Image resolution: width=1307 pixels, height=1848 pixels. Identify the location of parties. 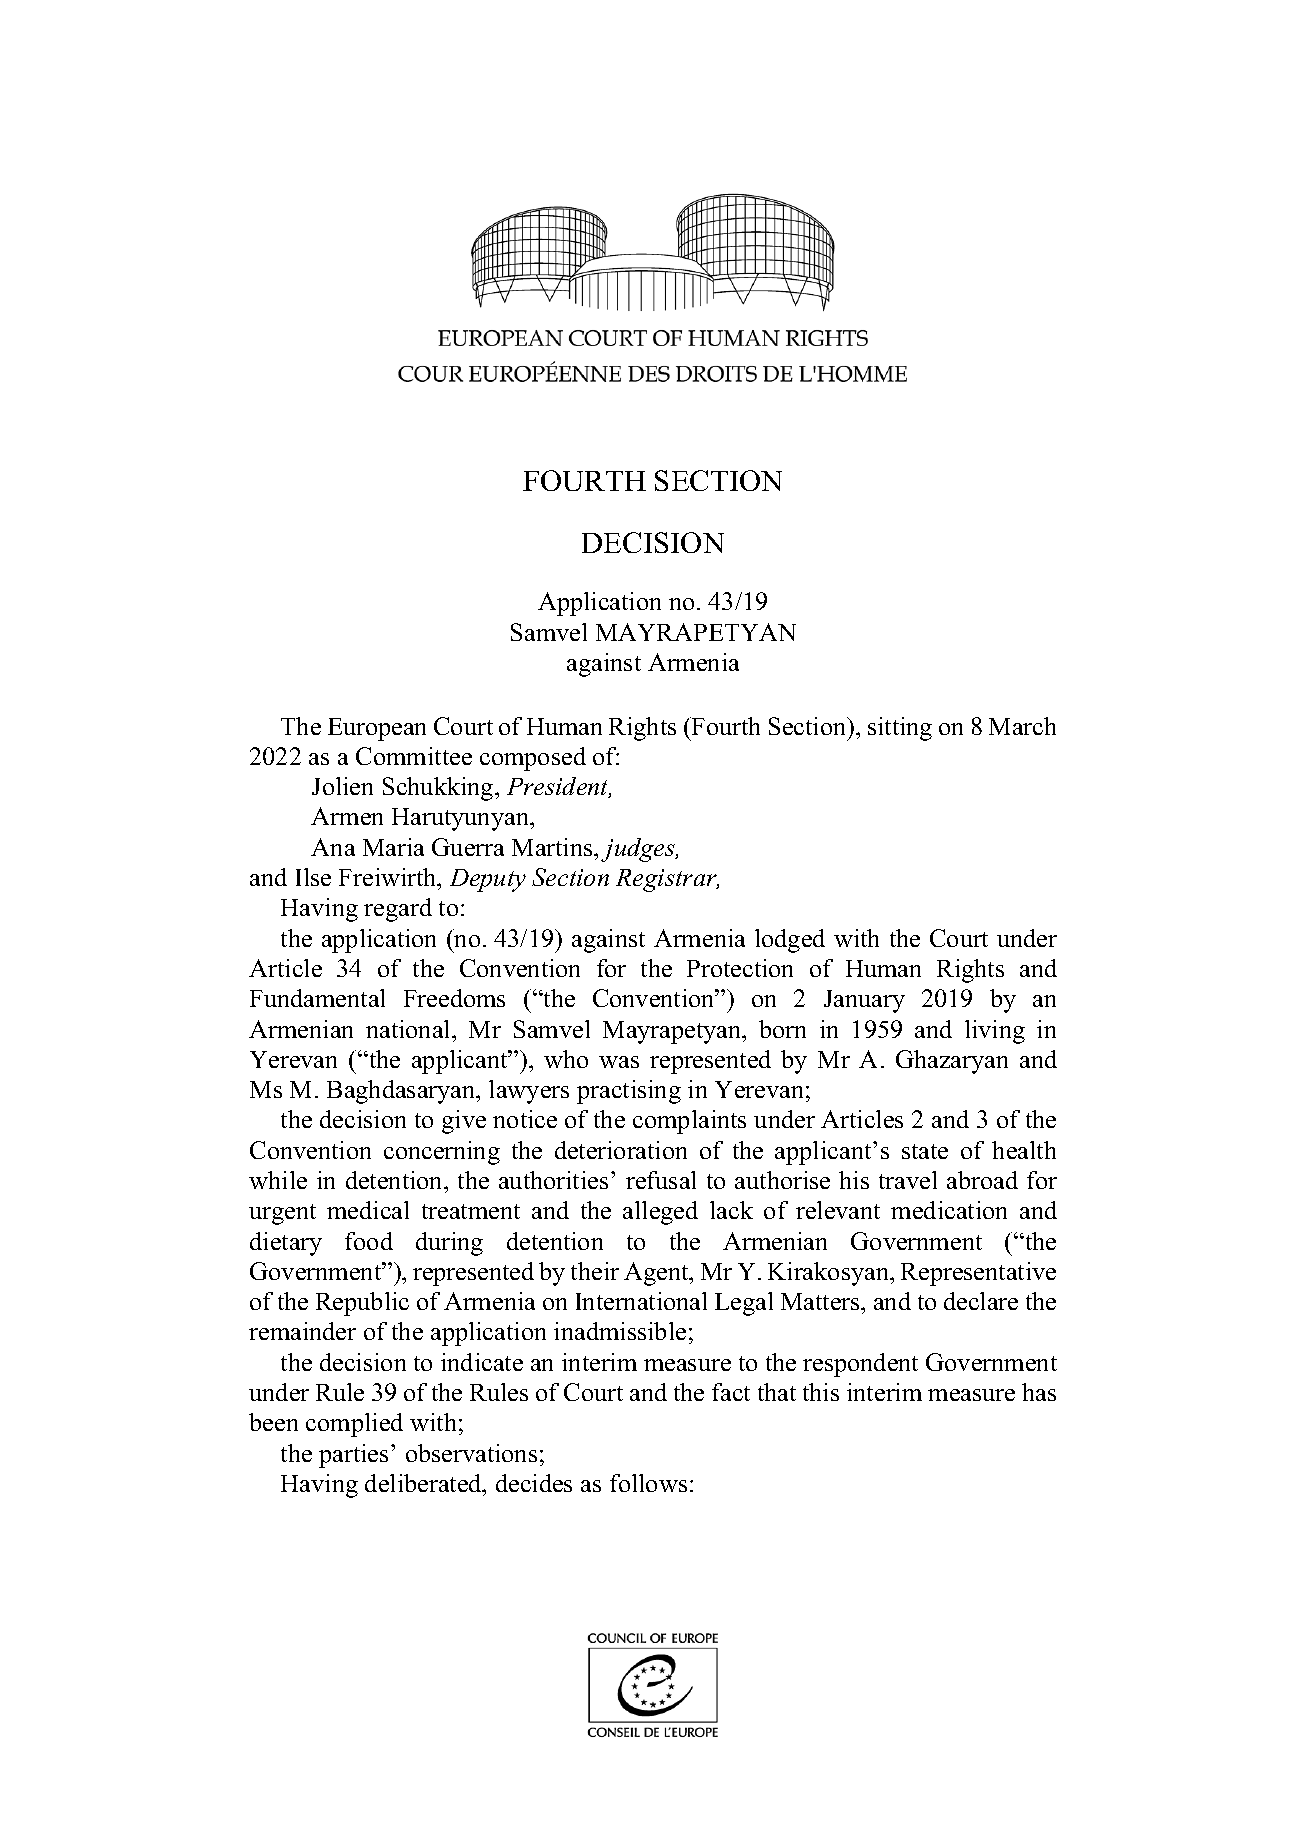
(353, 1456).
